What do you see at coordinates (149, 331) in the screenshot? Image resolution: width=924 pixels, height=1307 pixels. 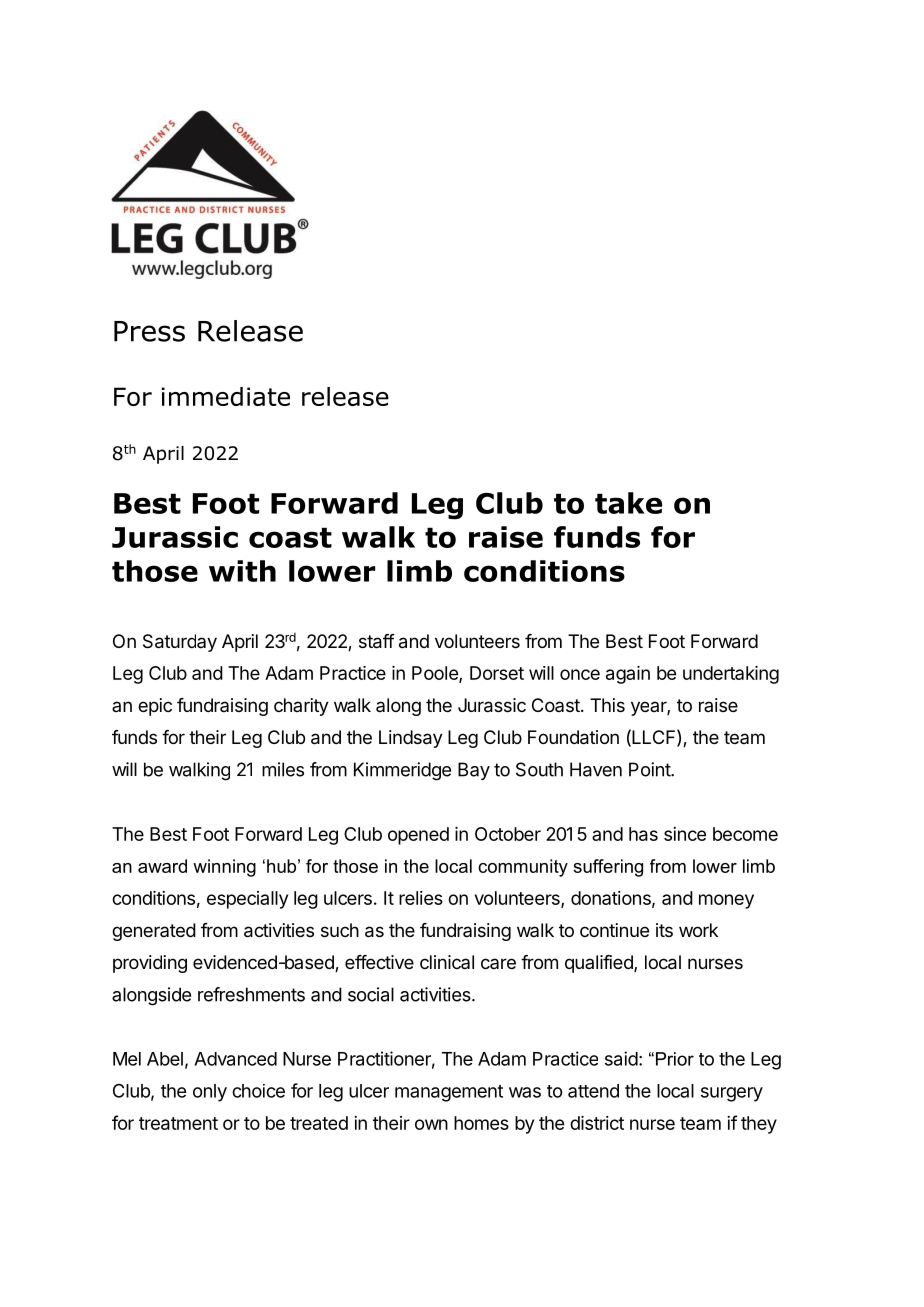 I see `Press` at bounding box center [149, 331].
